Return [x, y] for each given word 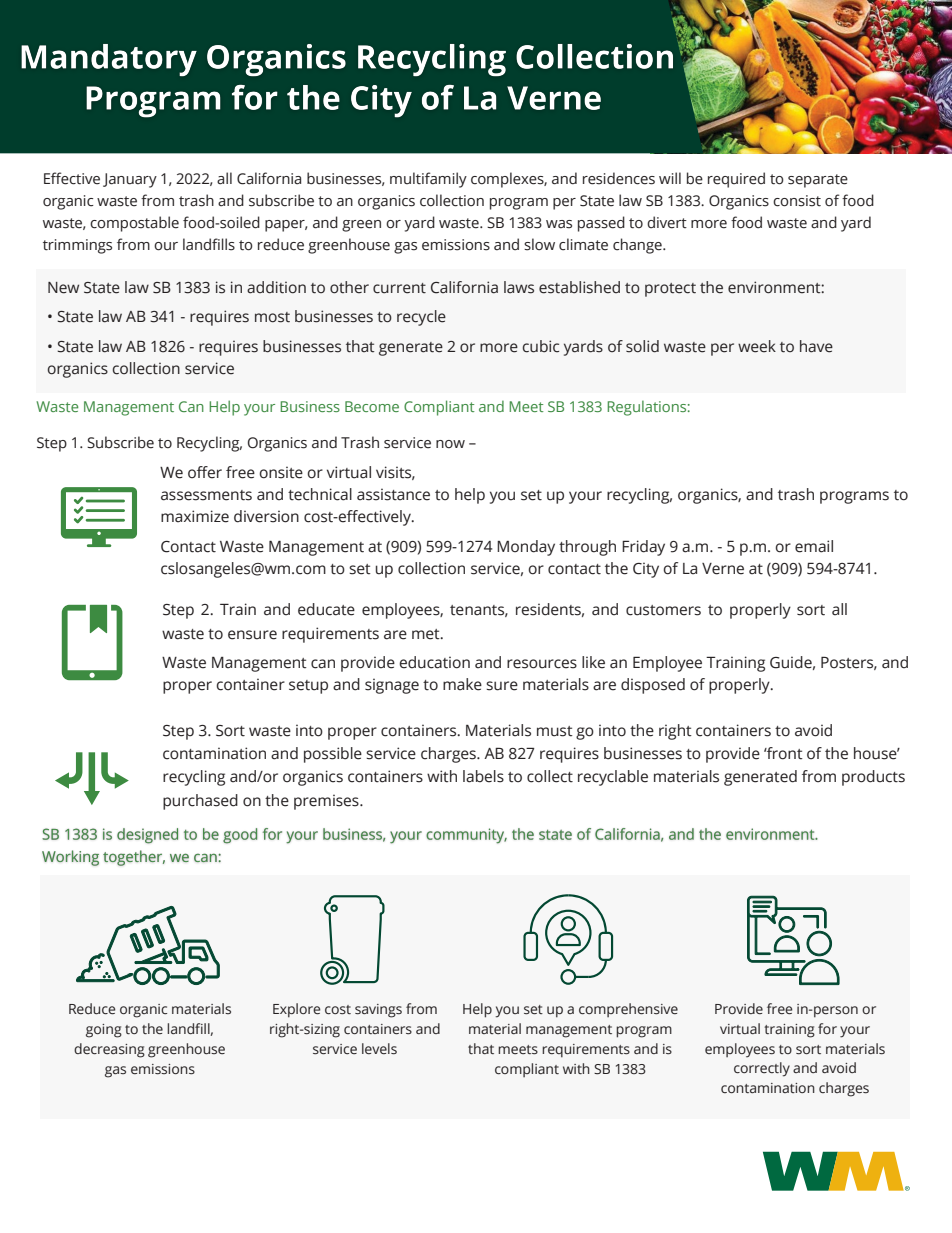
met [427, 634]
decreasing [109, 1050]
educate [326, 609]
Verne [723, 569]
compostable [134, 224]
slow [539, 244]
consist [797, 201]
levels [379, 1049]
